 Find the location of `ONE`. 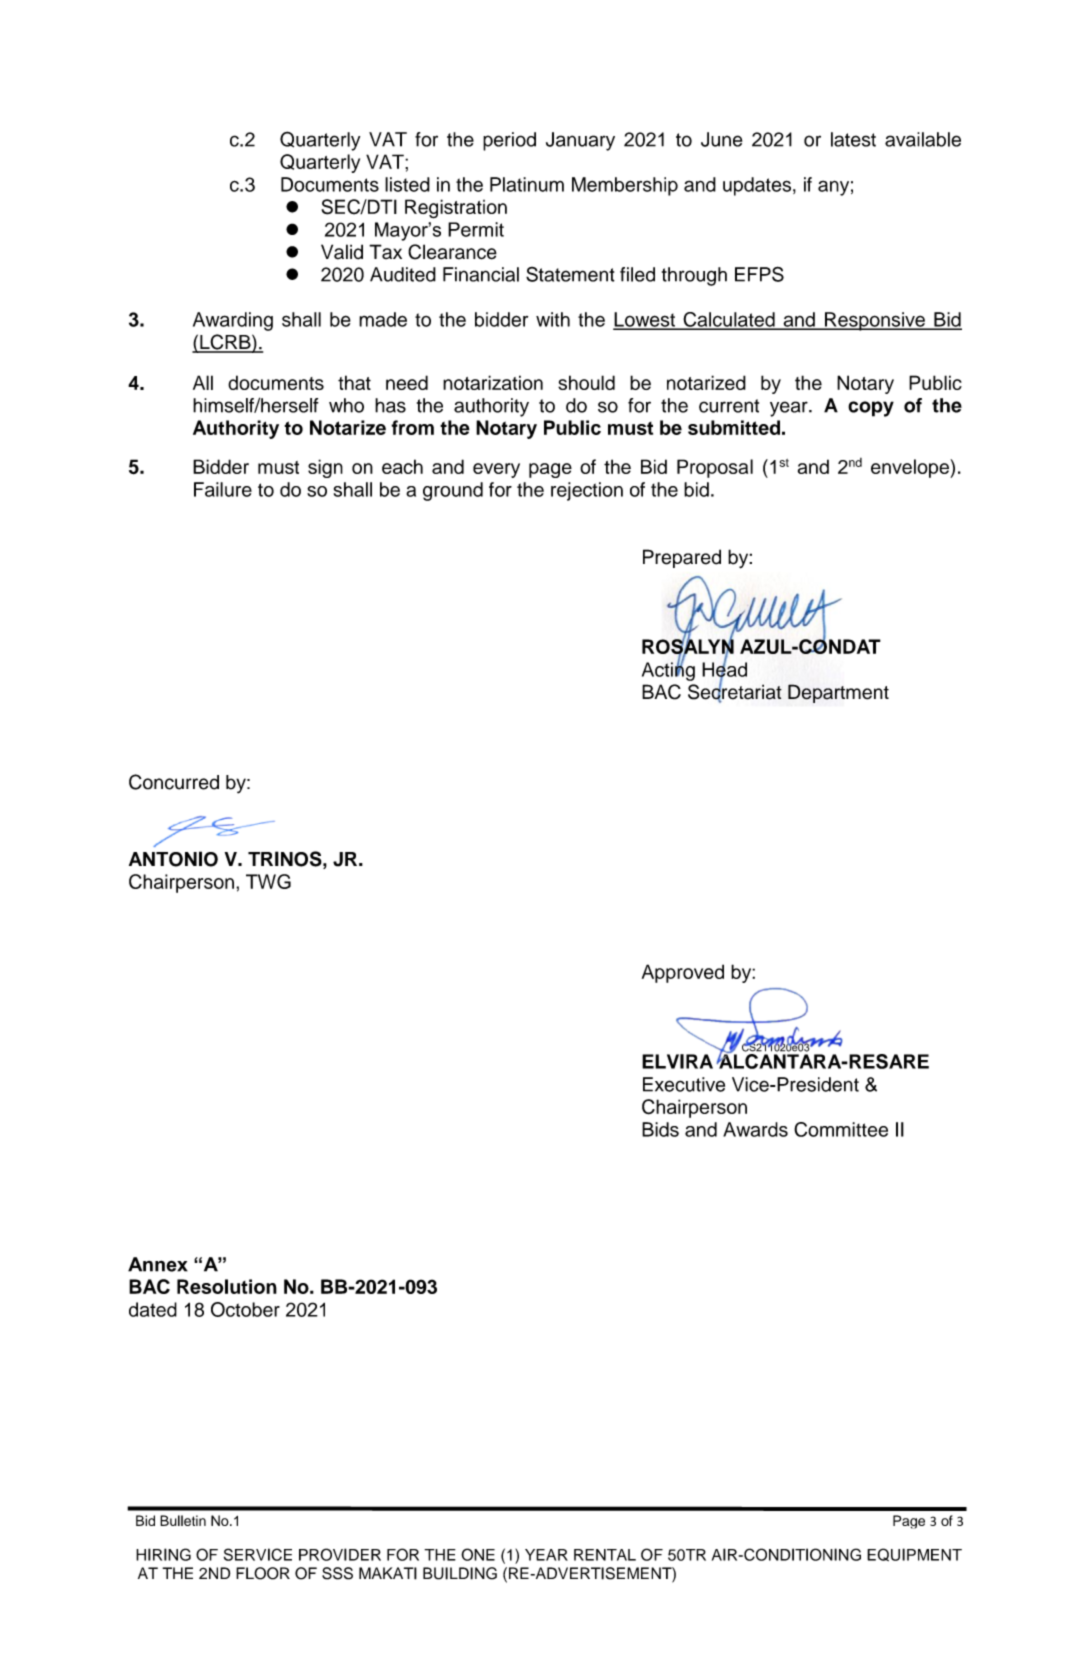

ONE is located at coordinates (478, 1554).
